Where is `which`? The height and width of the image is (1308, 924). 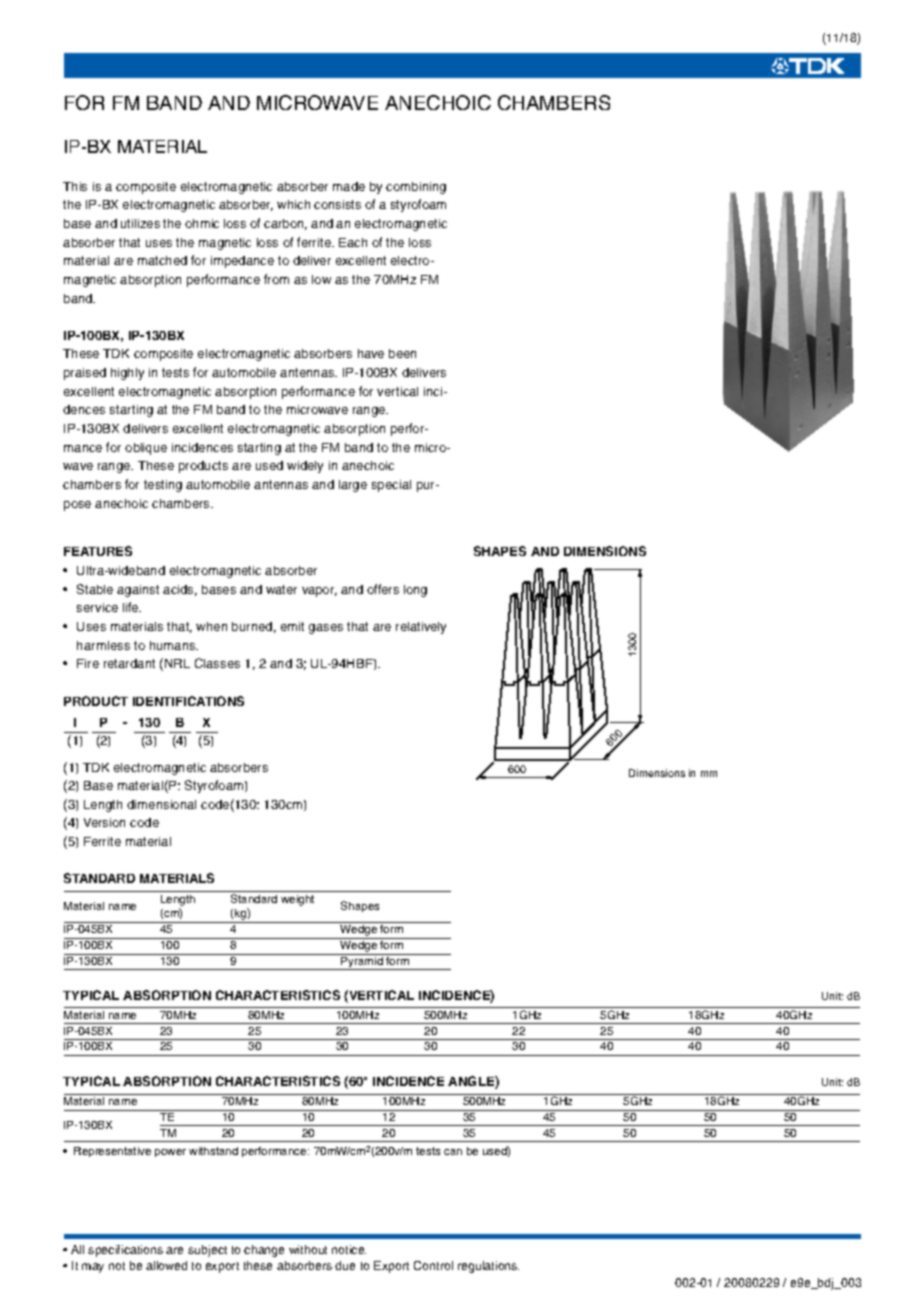 which is located at coordinates (293, 204).
